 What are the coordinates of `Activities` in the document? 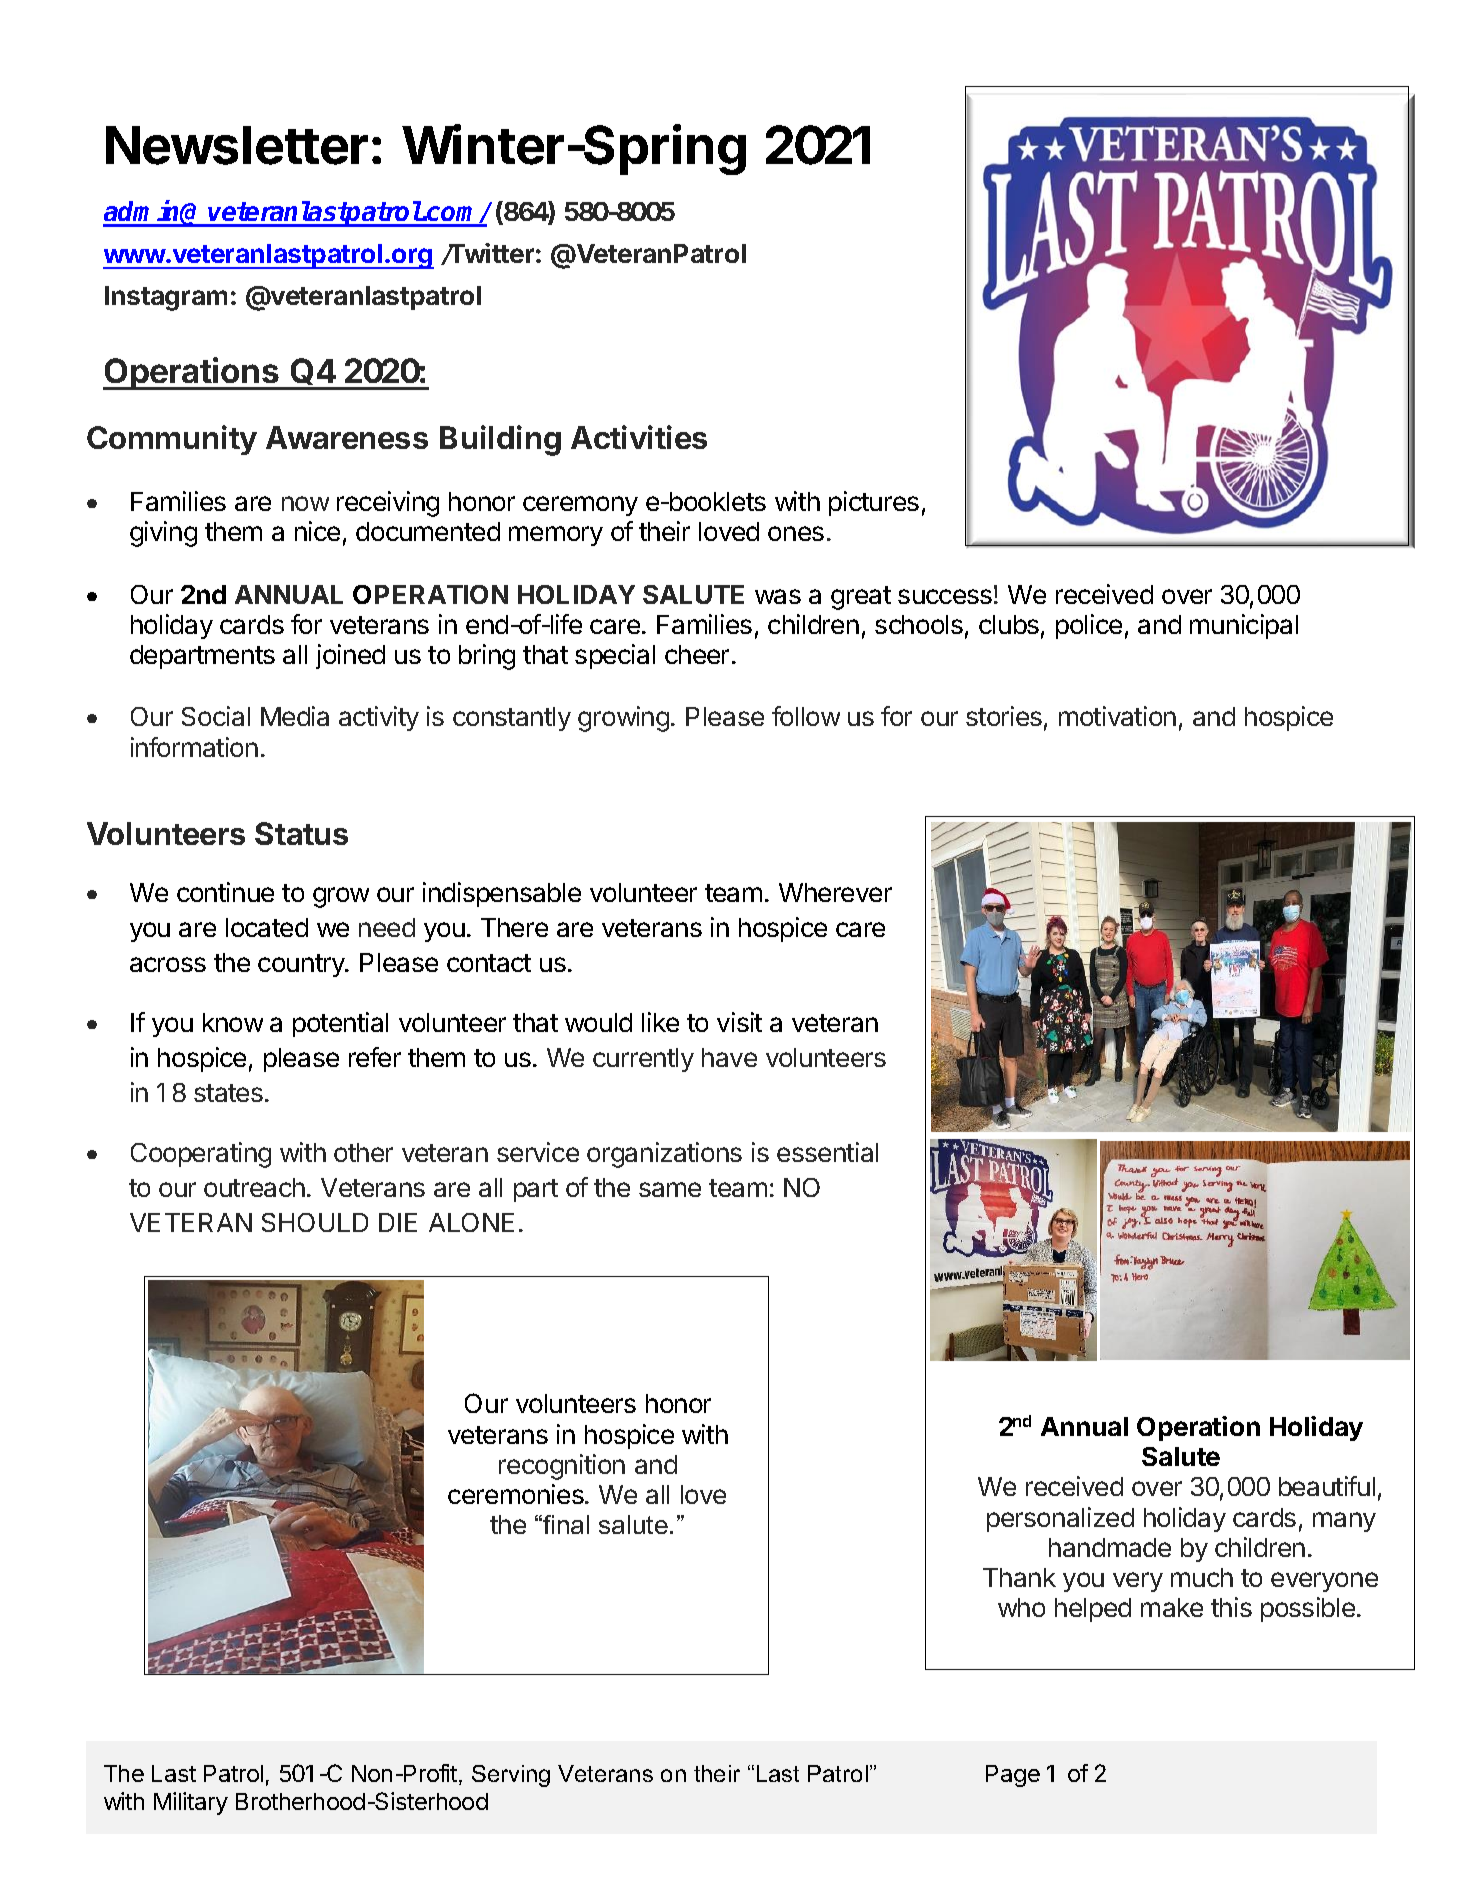 It's located at (639, 437).
